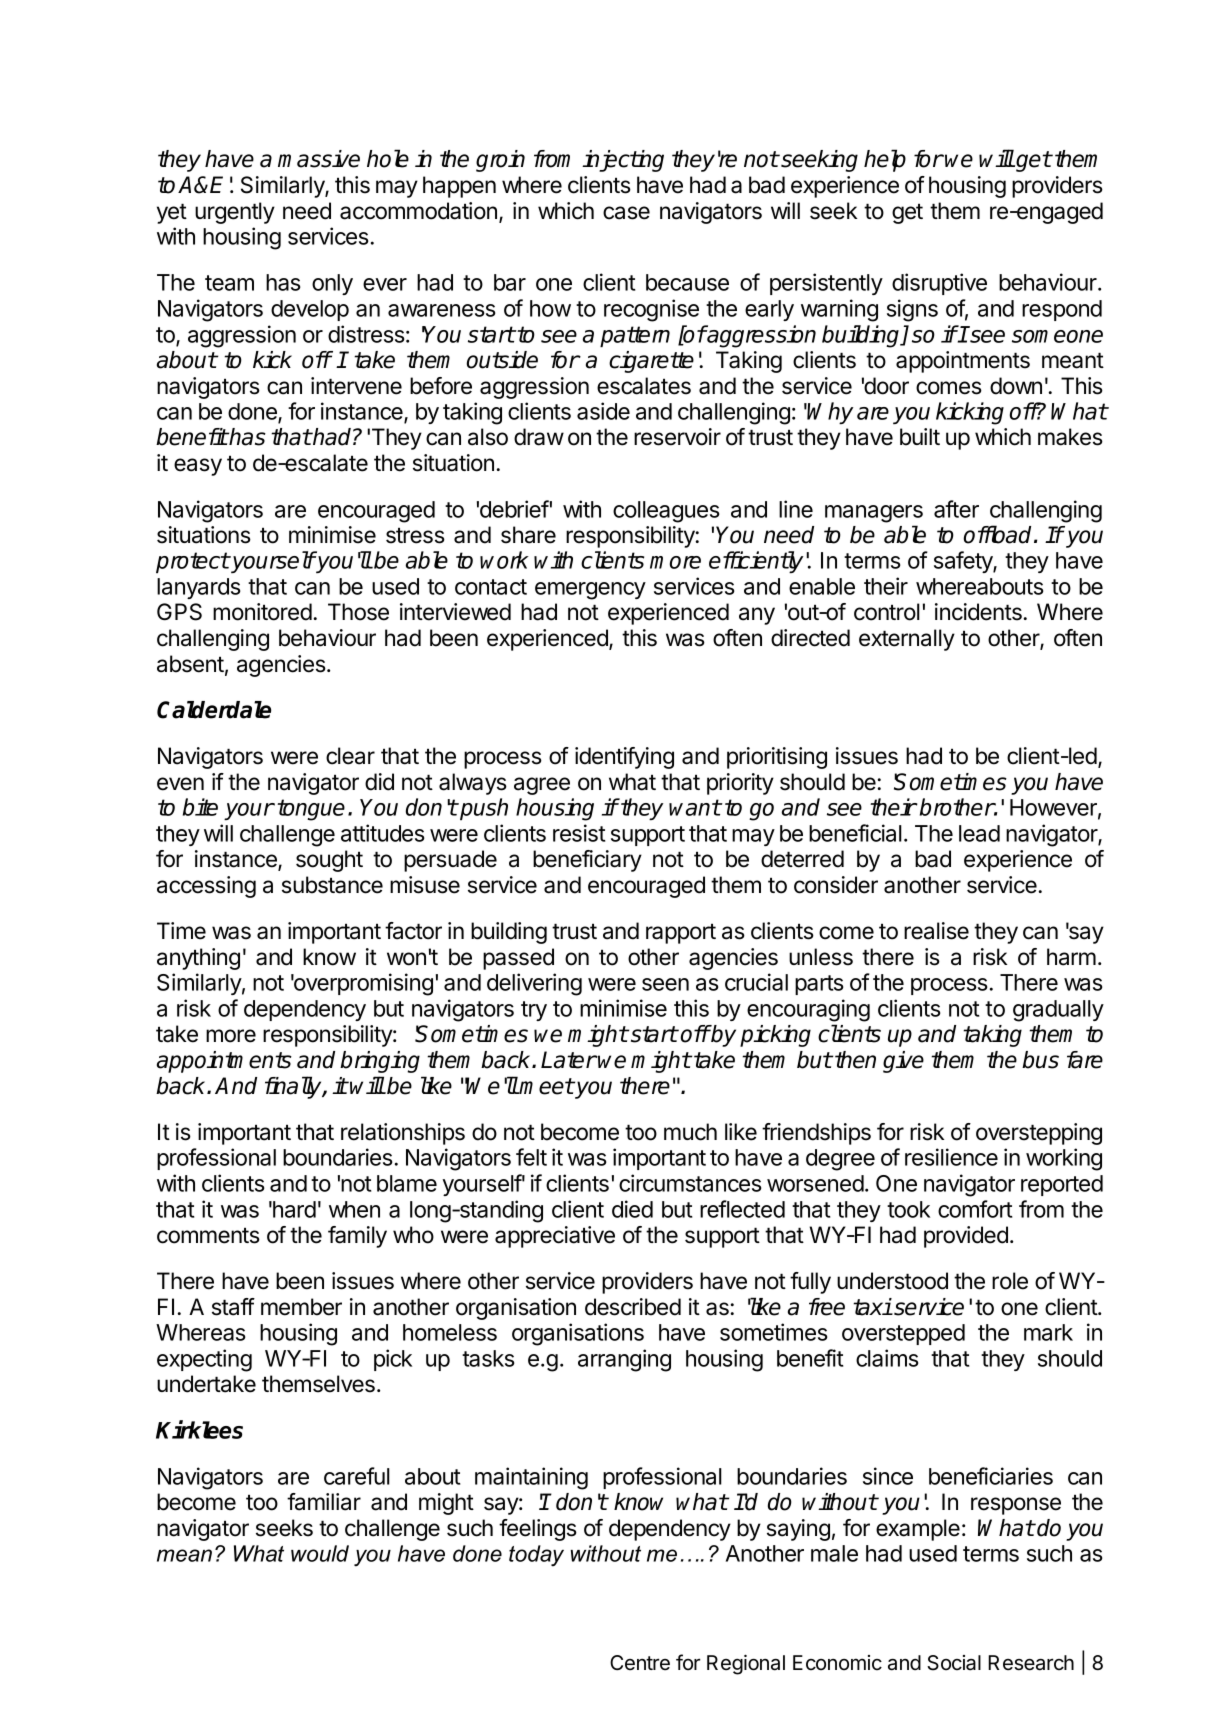  Describe the element at coordinates (332, 885) in the image. I see `substance` at that location.
